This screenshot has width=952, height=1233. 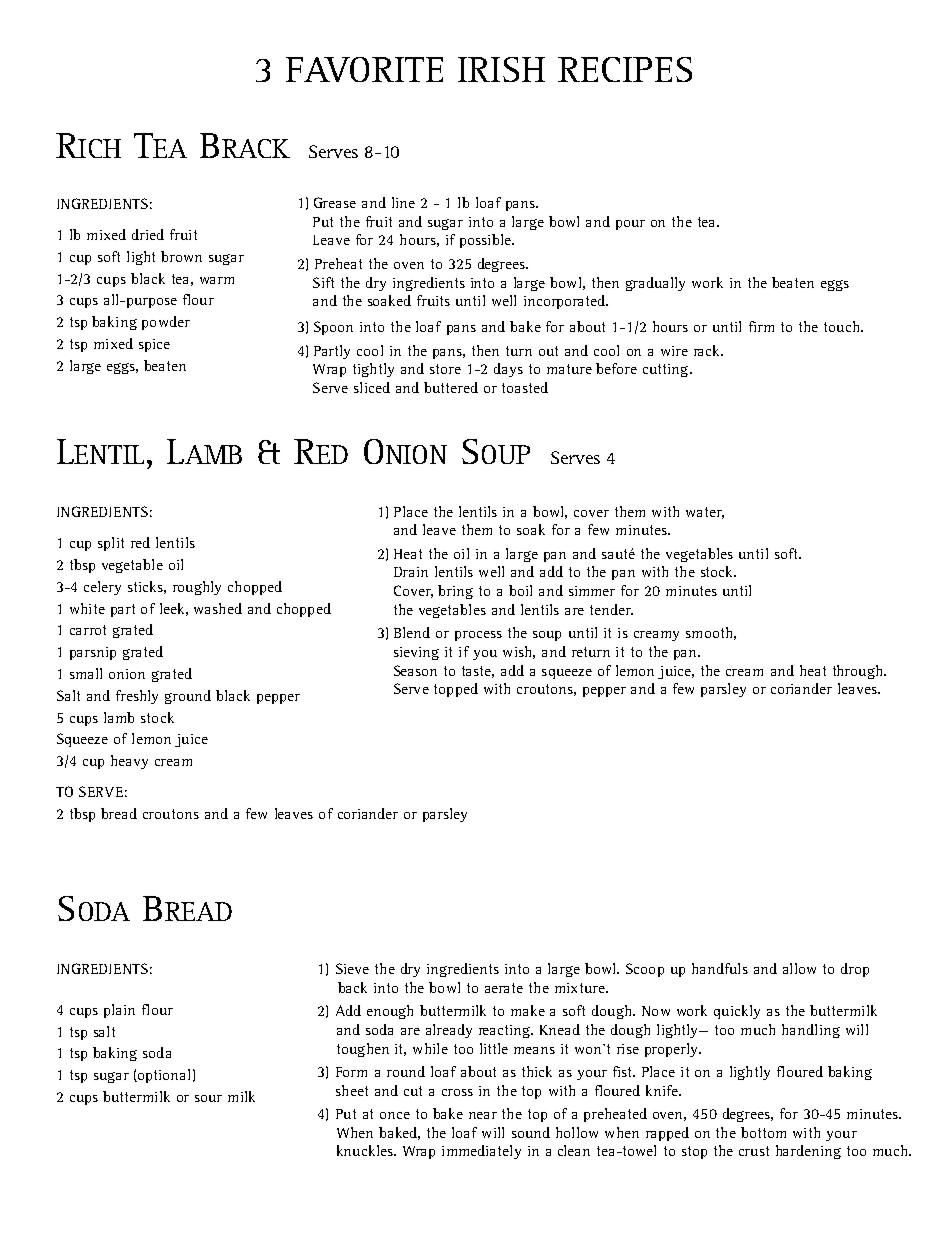 What do you see at coordinates (592, 591) in the screenshot?
I see `simmer` at bounding box center [592, 591].
